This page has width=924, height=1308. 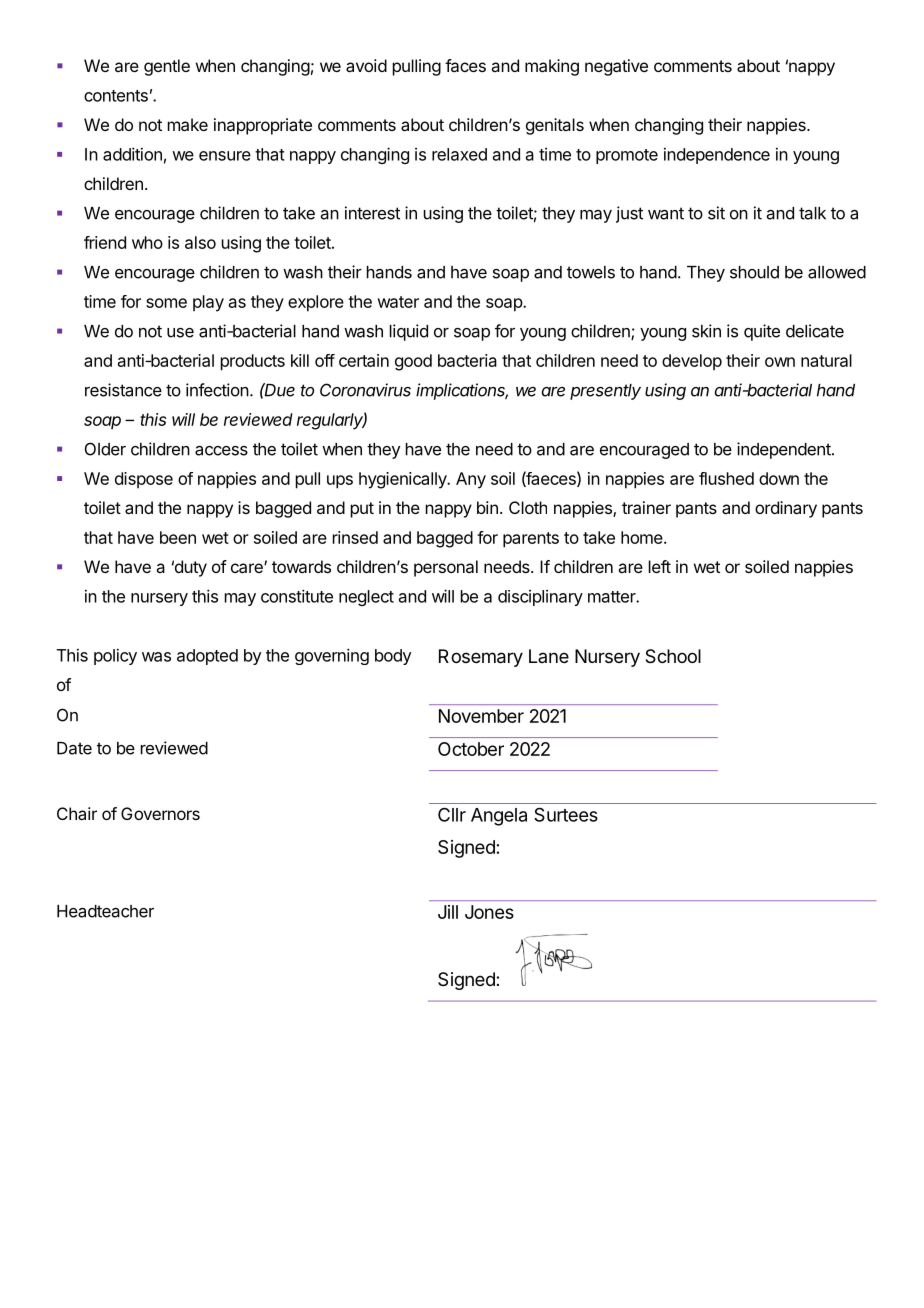 What do you see at coordinates (465, 65) in the page?
I see `faces` at bounding box center [465, 65].
